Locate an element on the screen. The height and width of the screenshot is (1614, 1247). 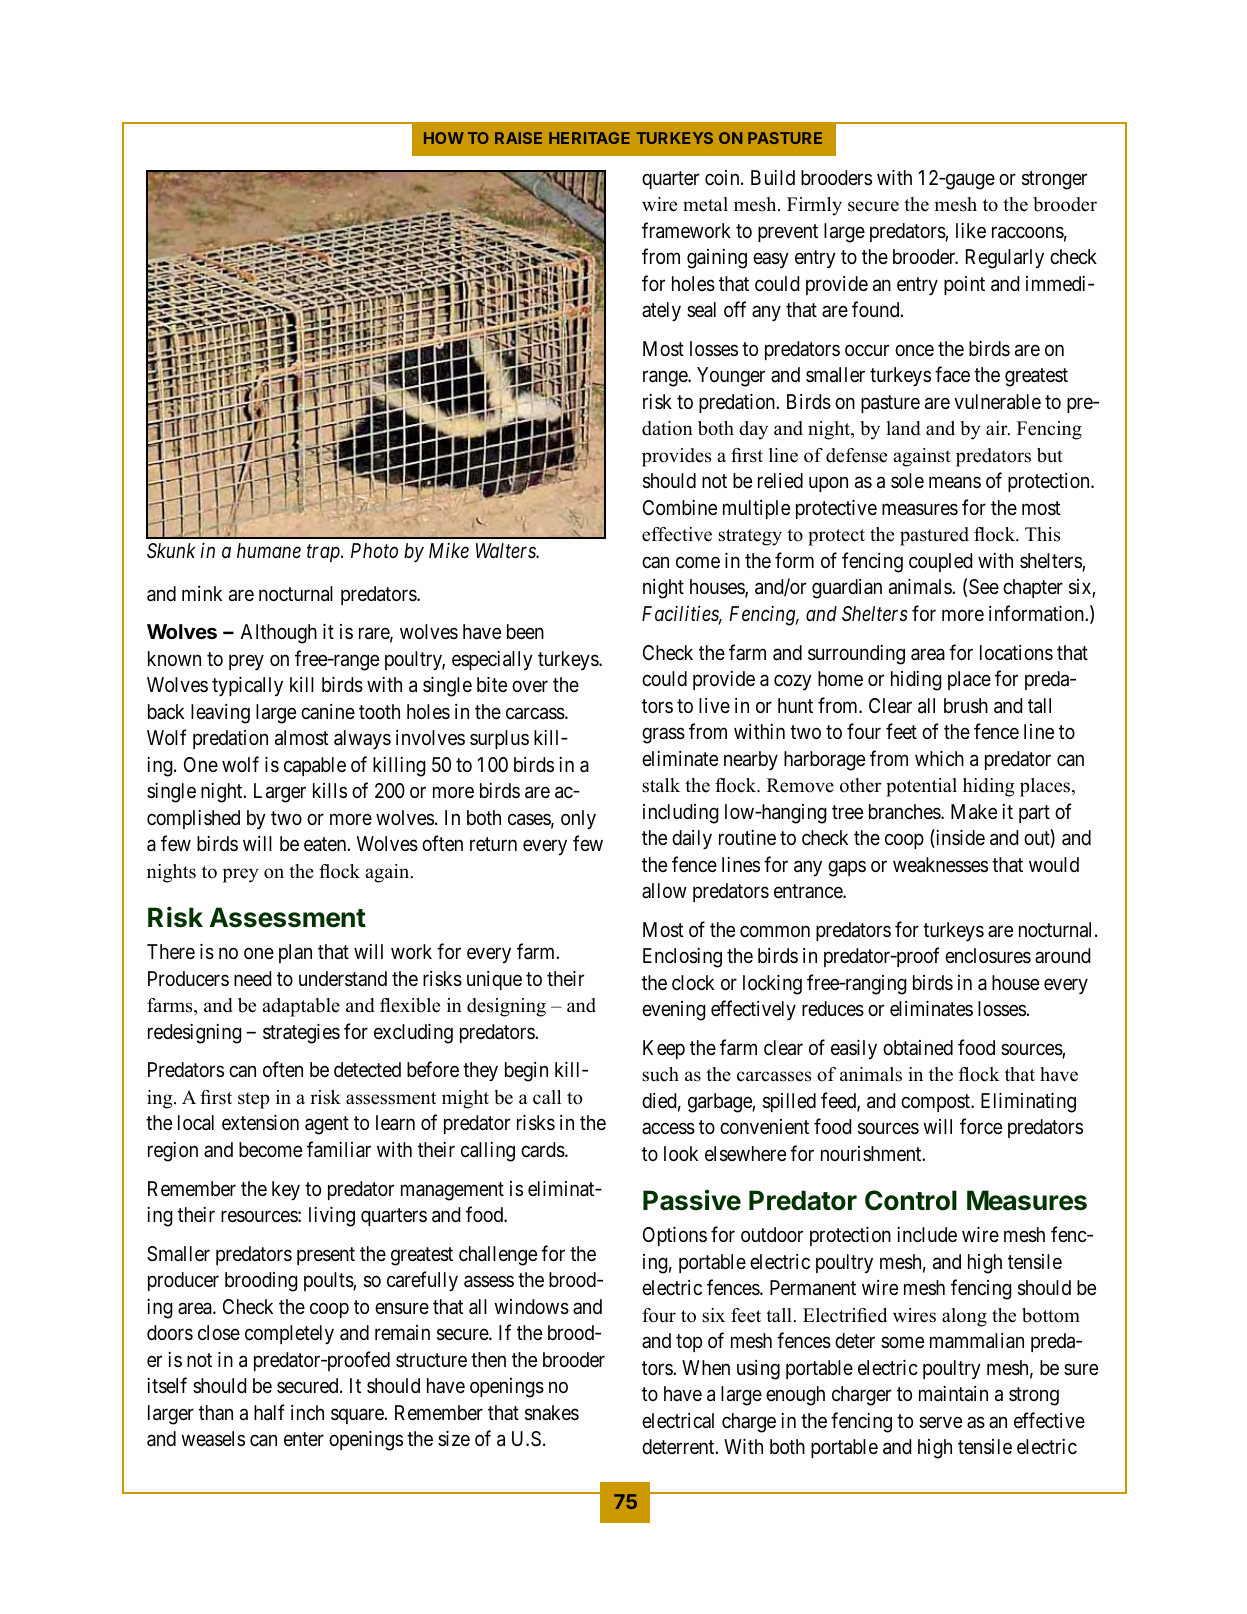
snakes is located at coordinates (552, 1413).
